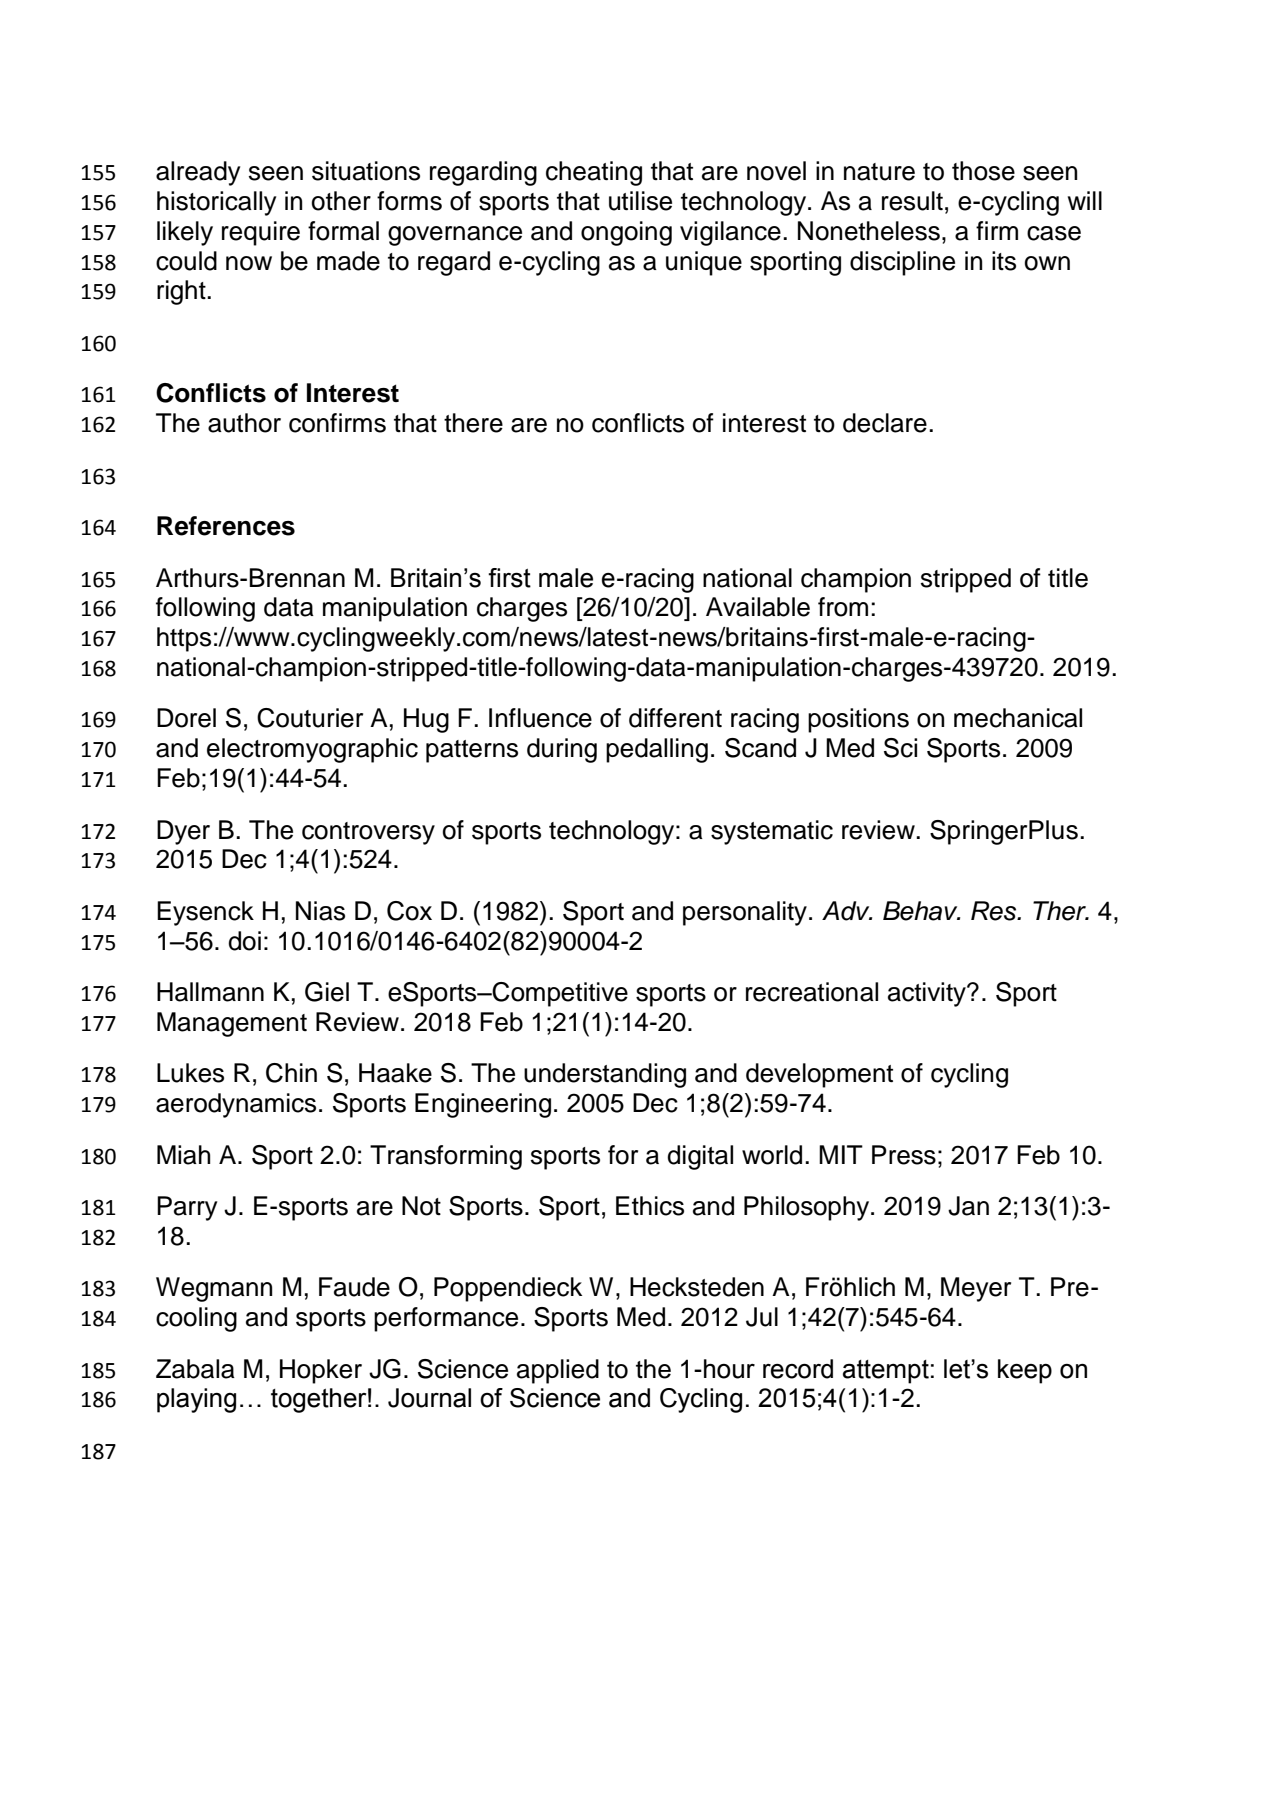 Image resolution: width=1287 pixels, height=1820 pixels. Describe the element at coordinates (983, 171) in the screenshot. I see `those` at that location.
